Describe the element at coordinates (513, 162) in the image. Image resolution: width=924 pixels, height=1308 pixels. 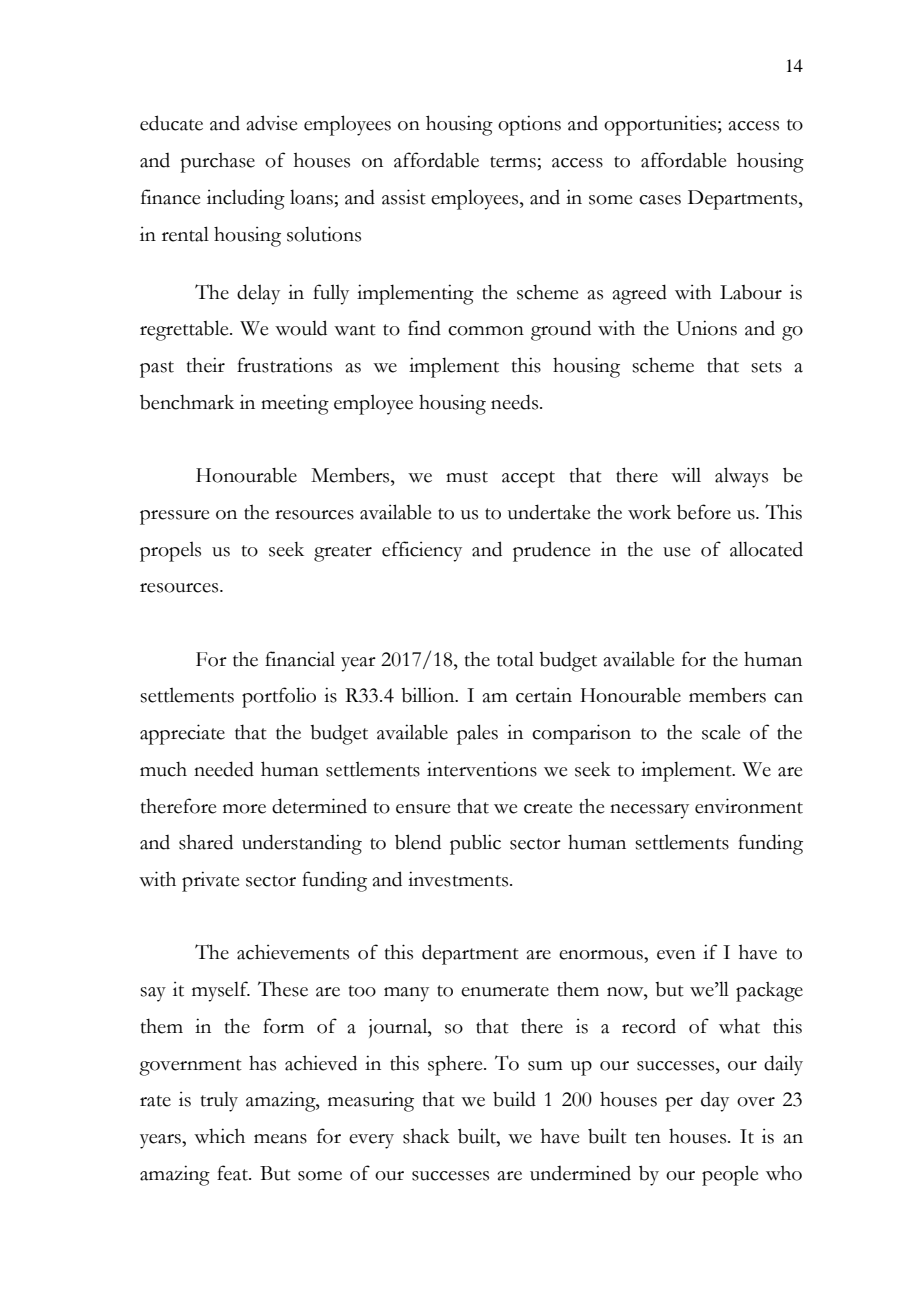
I see `terms` at that location.
